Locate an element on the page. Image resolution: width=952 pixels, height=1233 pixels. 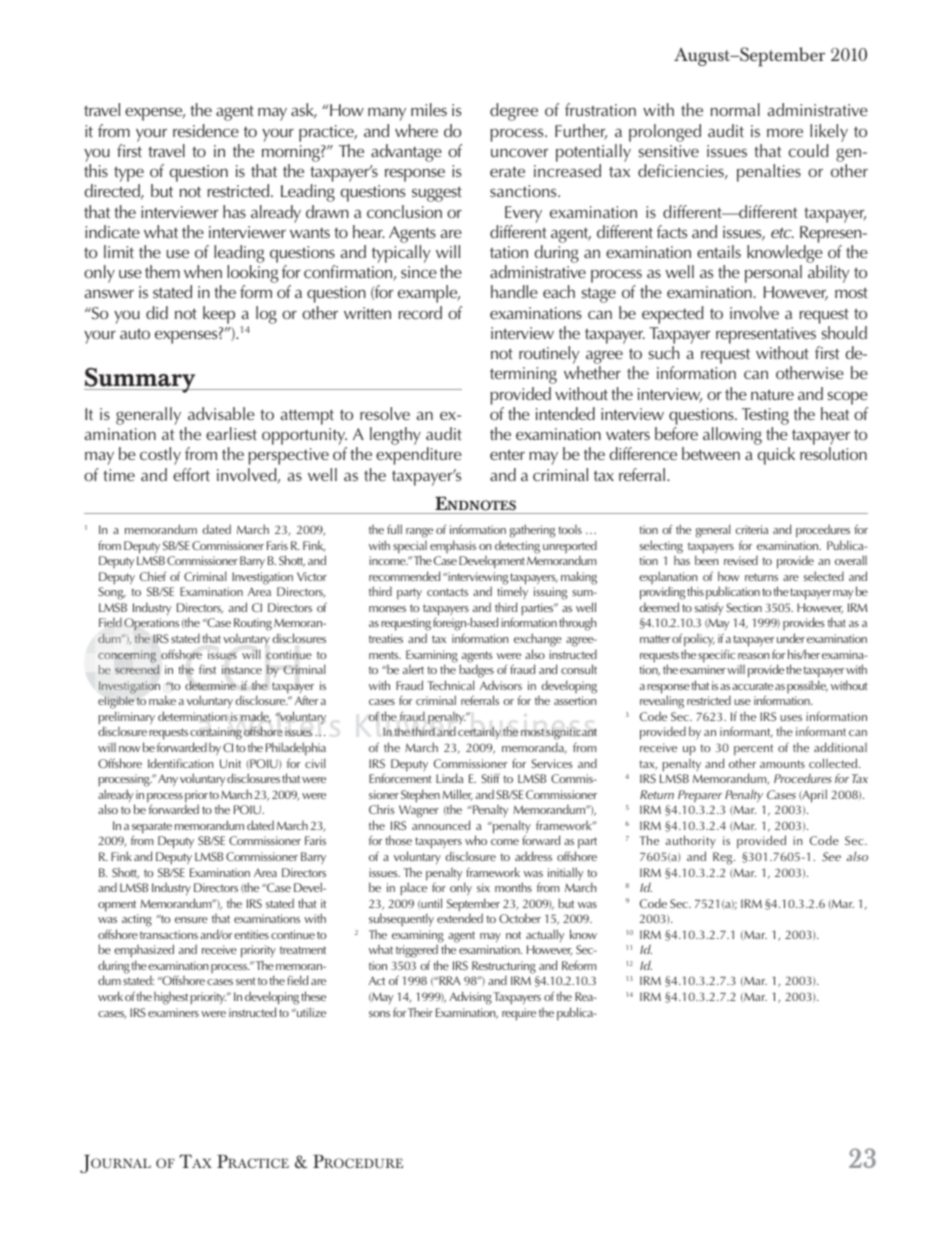
emphasis is located at coordinates (453, 546).
